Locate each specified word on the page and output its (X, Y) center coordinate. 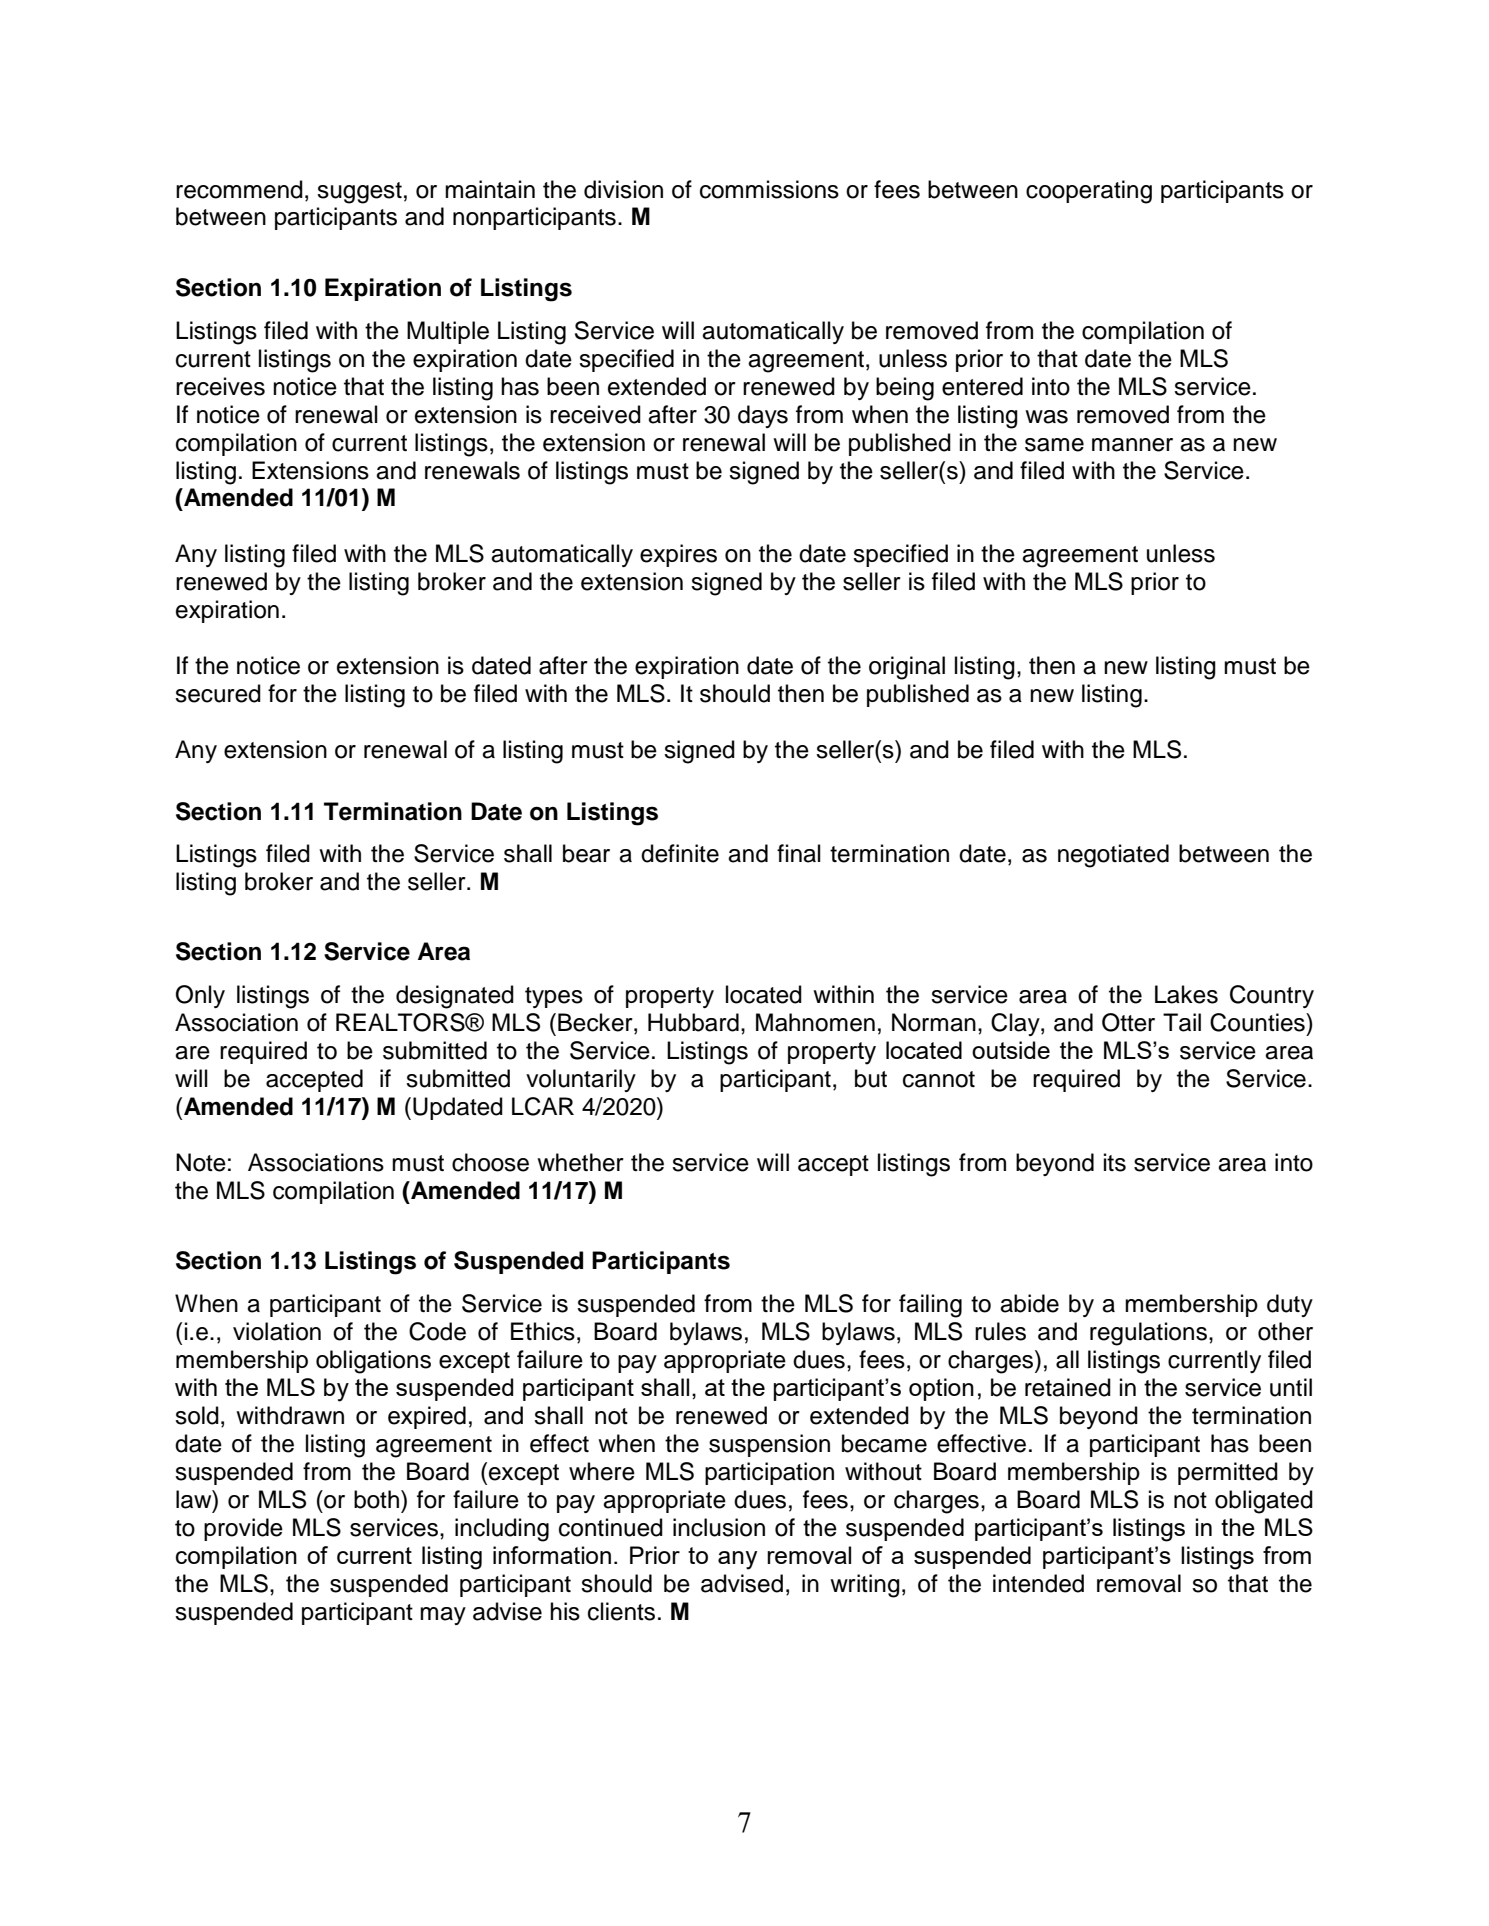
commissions (769, 189)
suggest (359, 193)
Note (201, 1162)
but (871, 1078)
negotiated (1113, 856)
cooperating (1089, 192)
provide (243, 1529)
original (907, 668)
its (1115, 1162)
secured (218, 693)
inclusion (719, 1527)
